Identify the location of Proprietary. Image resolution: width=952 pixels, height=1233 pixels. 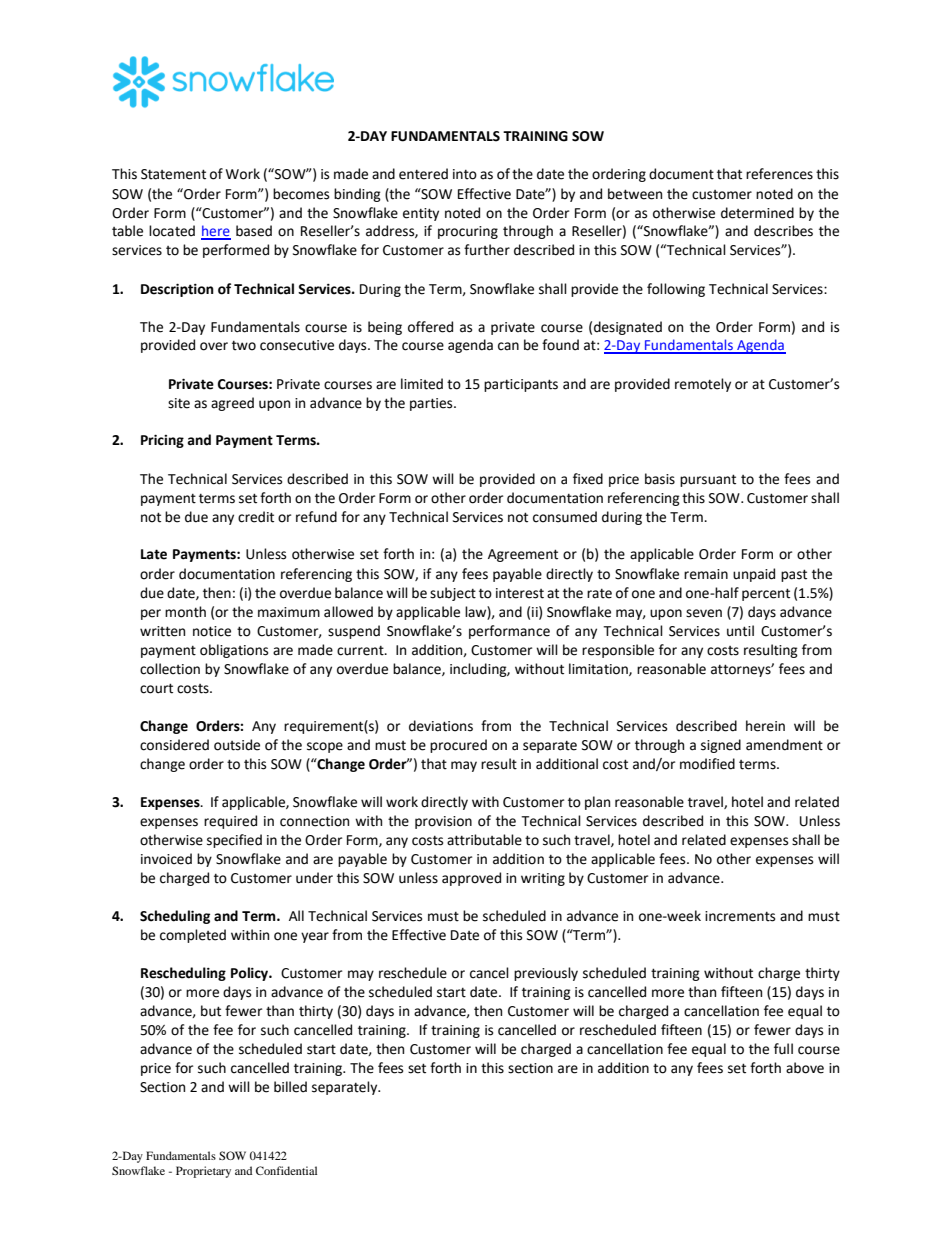
(203, 1172).
